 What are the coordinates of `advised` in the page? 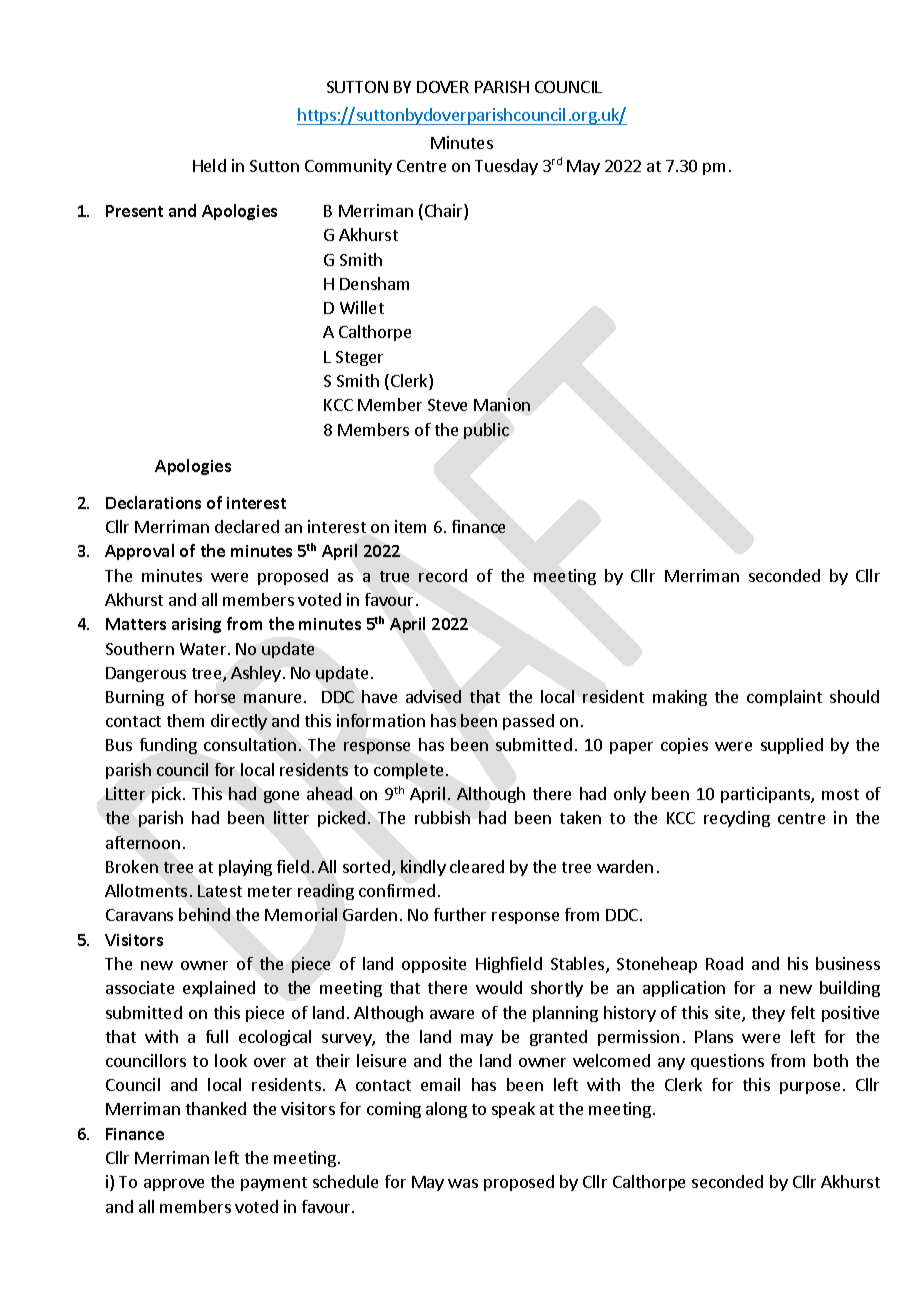 It's located at (433, 696).
